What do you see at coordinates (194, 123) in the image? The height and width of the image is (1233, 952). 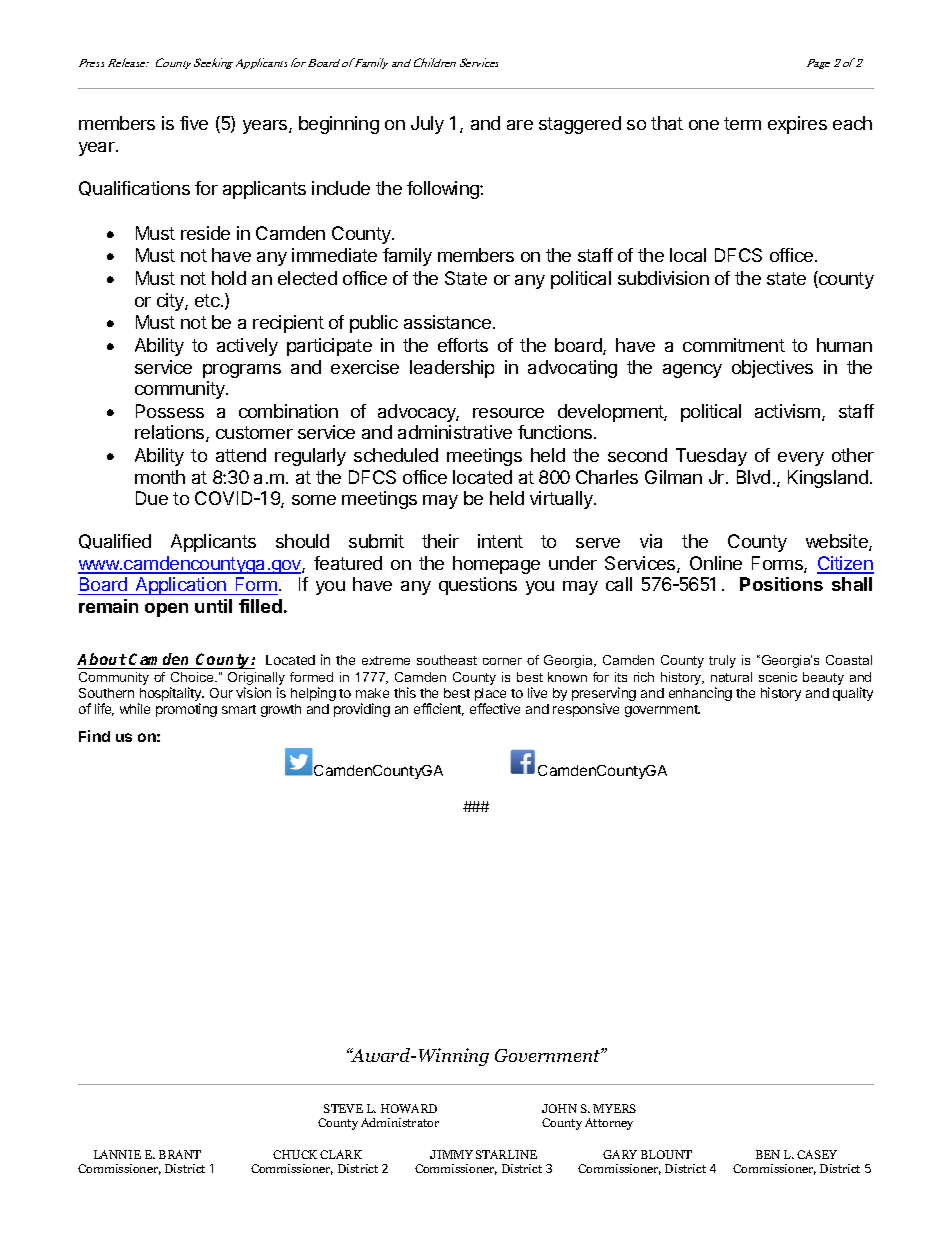 I see `five` at bounding box center [194, 123].
